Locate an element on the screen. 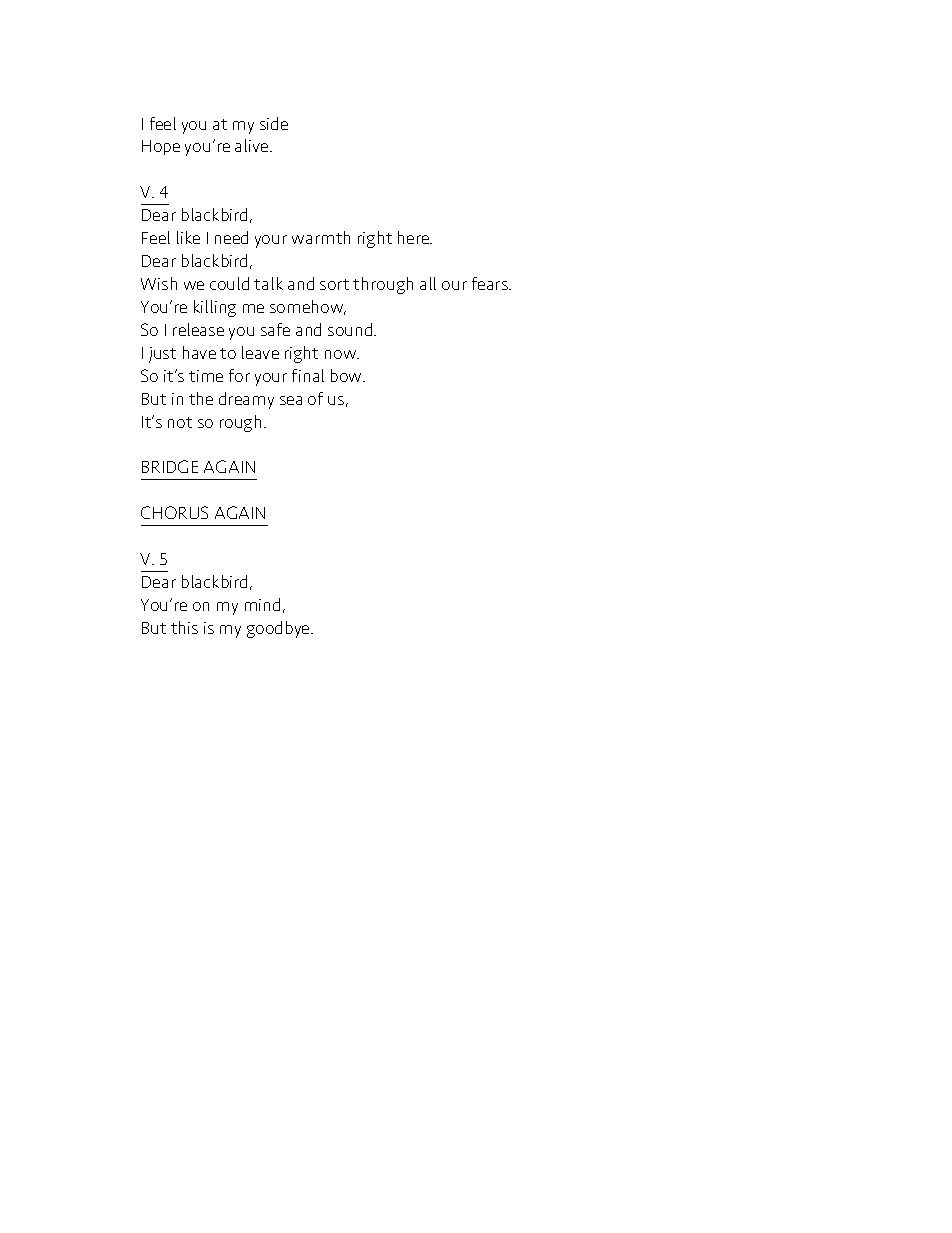 This screenshot has height=1233, width=952. Hope is located at coordinates (161, 147).
